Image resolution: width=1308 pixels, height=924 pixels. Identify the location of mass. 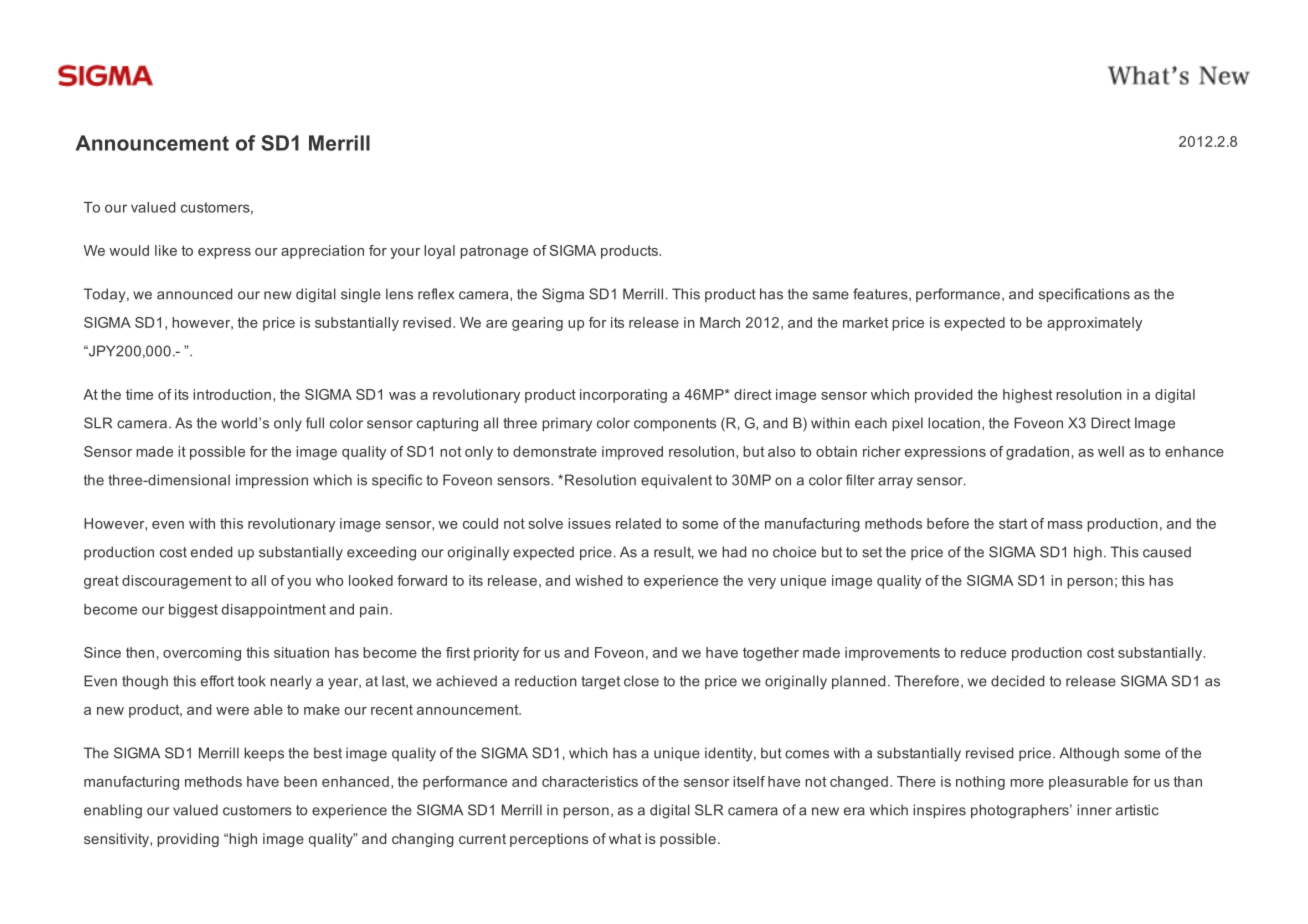
(1065, 525).
